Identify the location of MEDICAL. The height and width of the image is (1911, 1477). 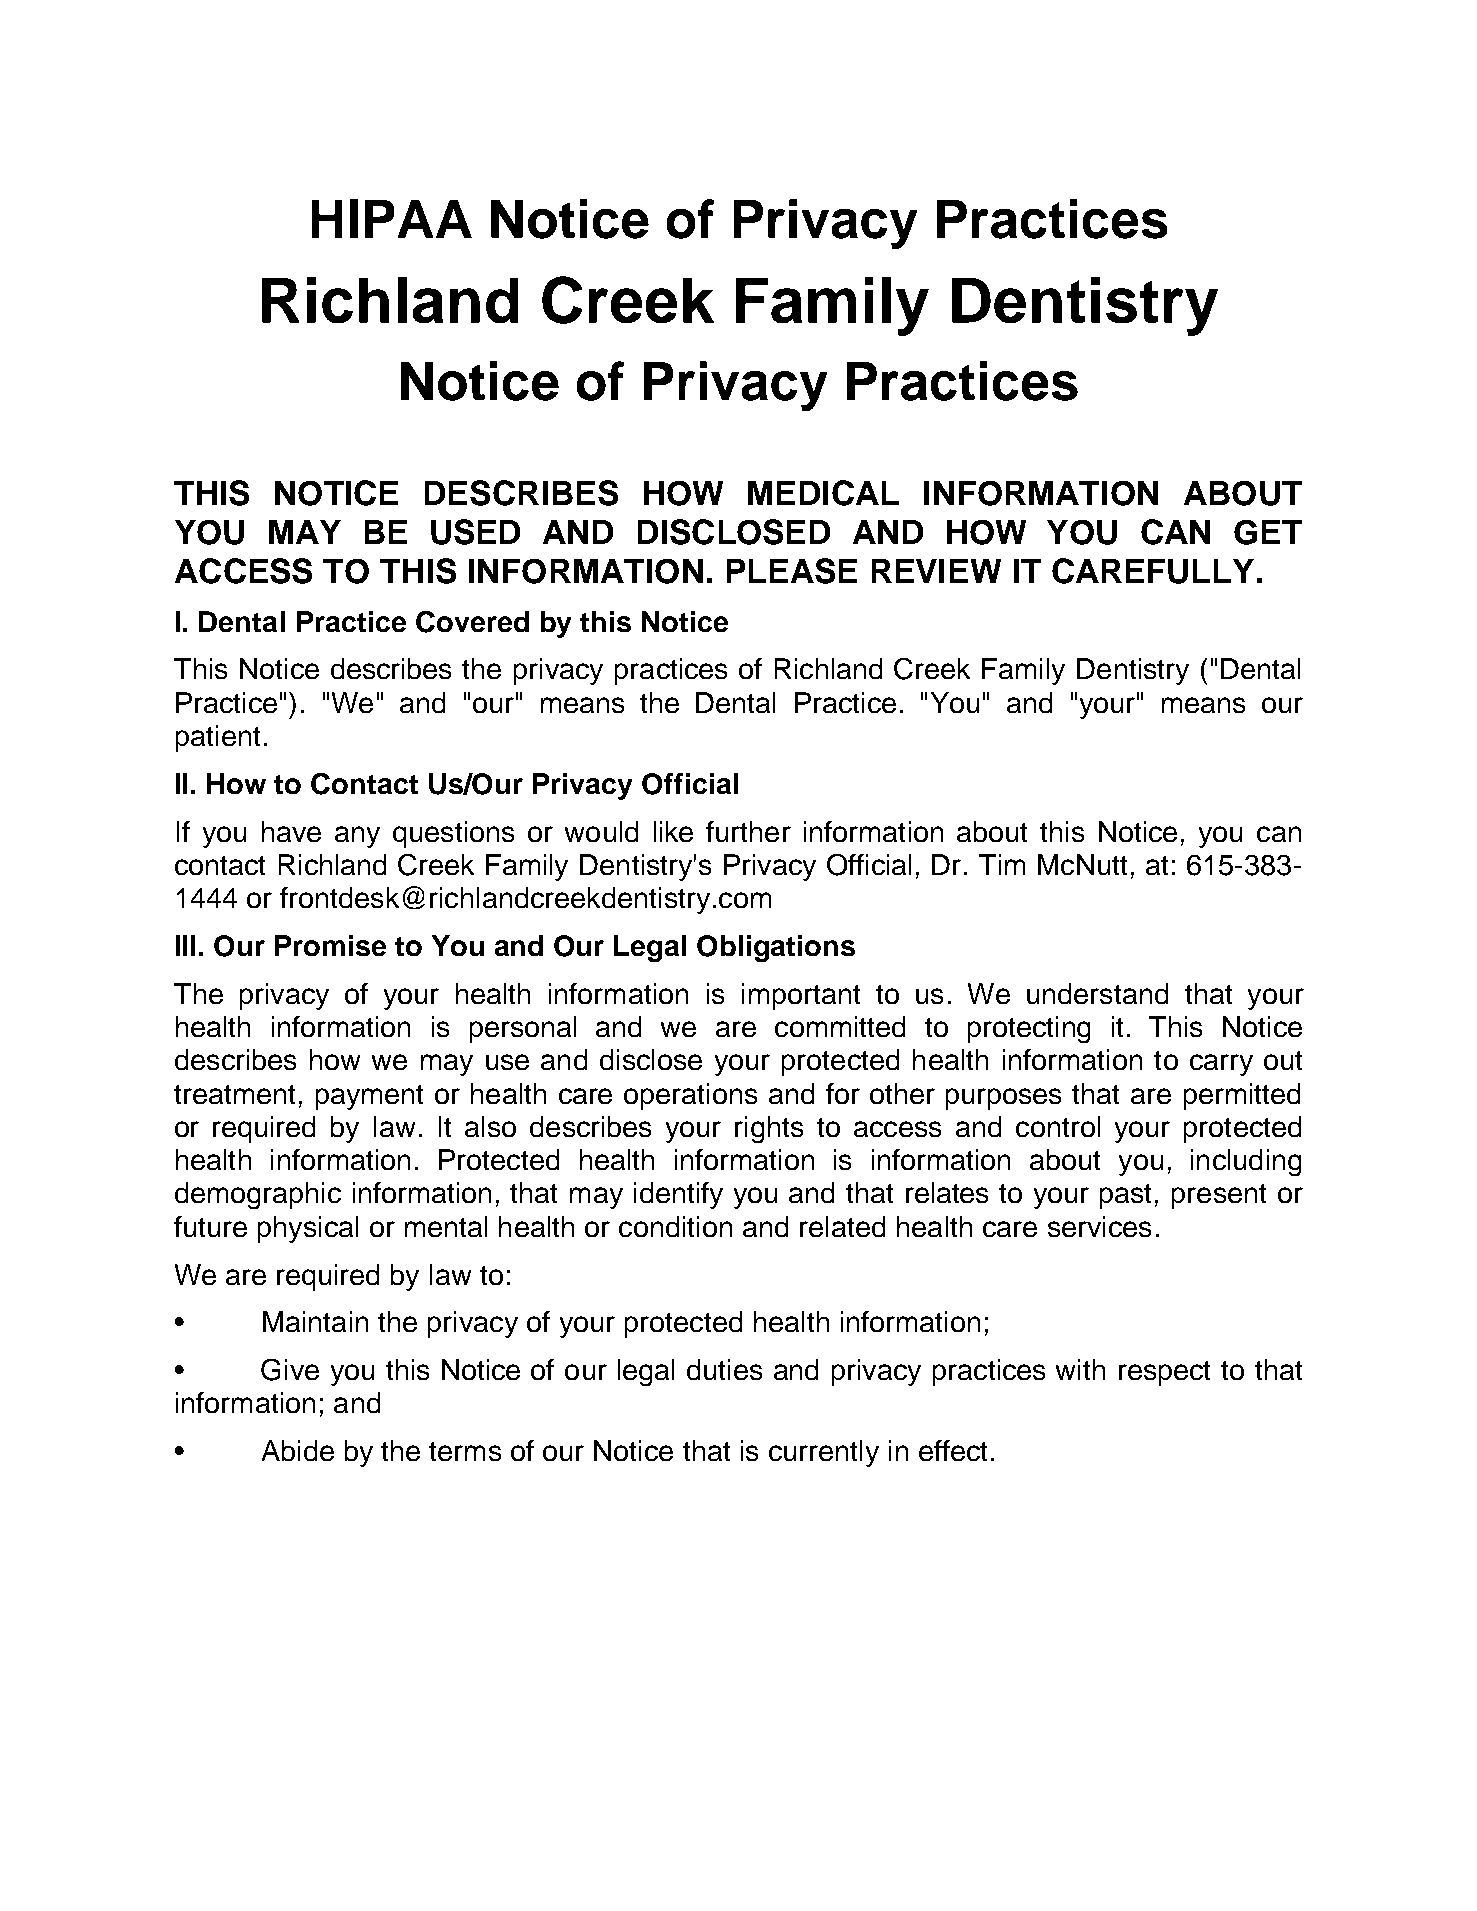
(823, 493).
